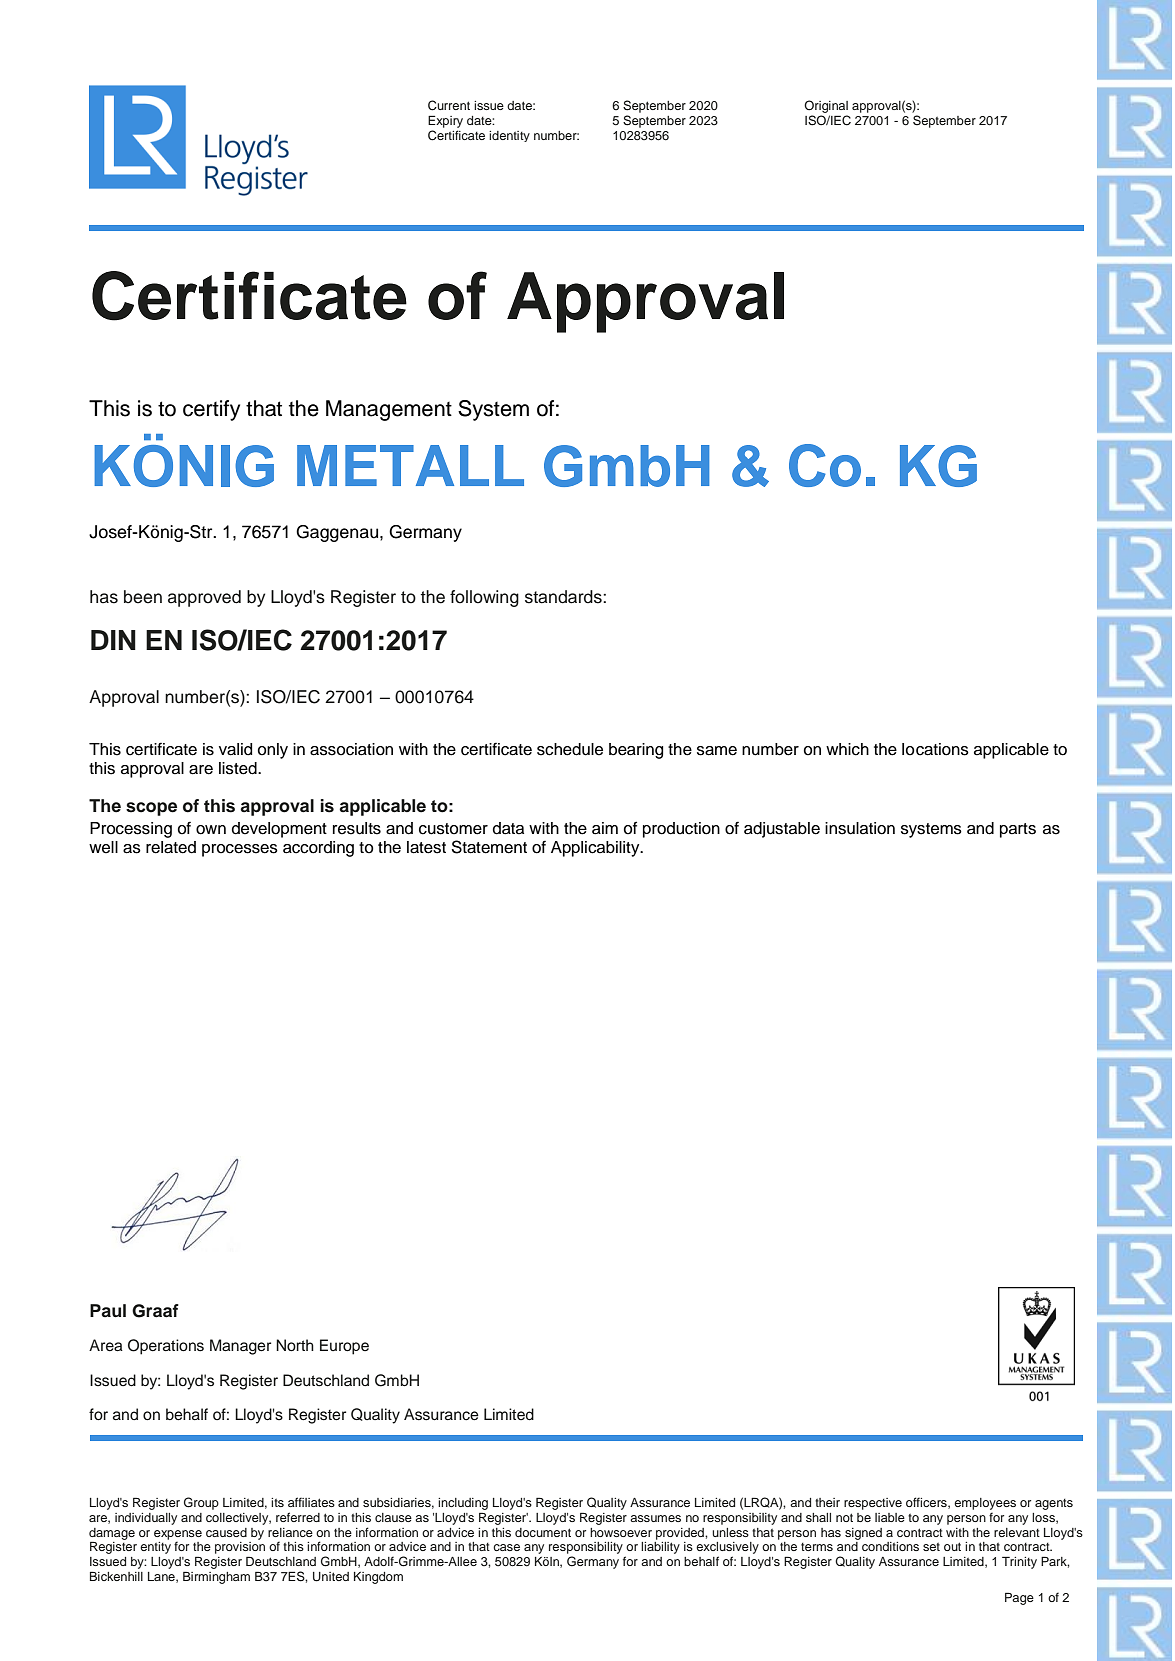  I want to click on provision, so click(240, 1549).
